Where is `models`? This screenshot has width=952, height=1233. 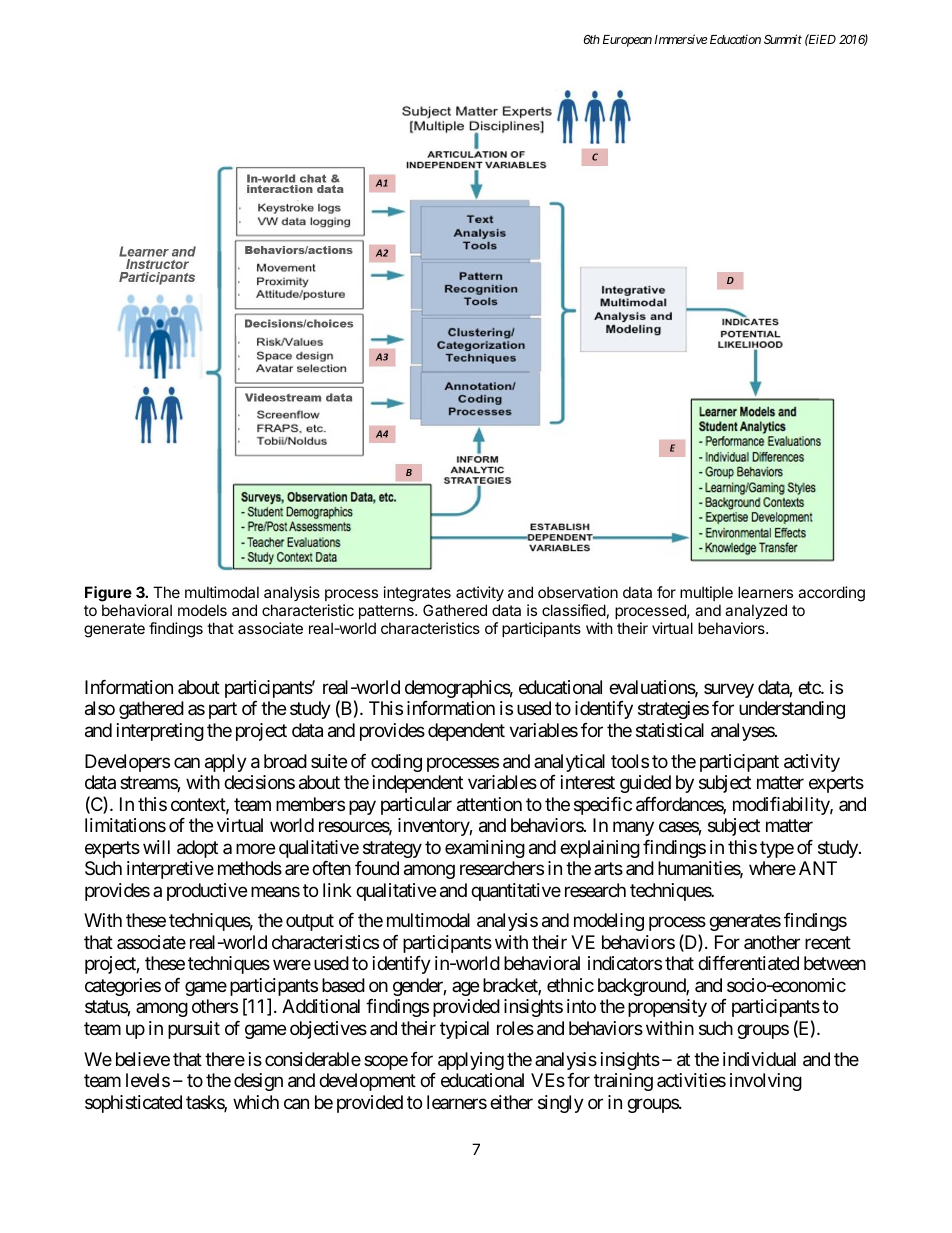 models is located at coordinates (202, 610).
